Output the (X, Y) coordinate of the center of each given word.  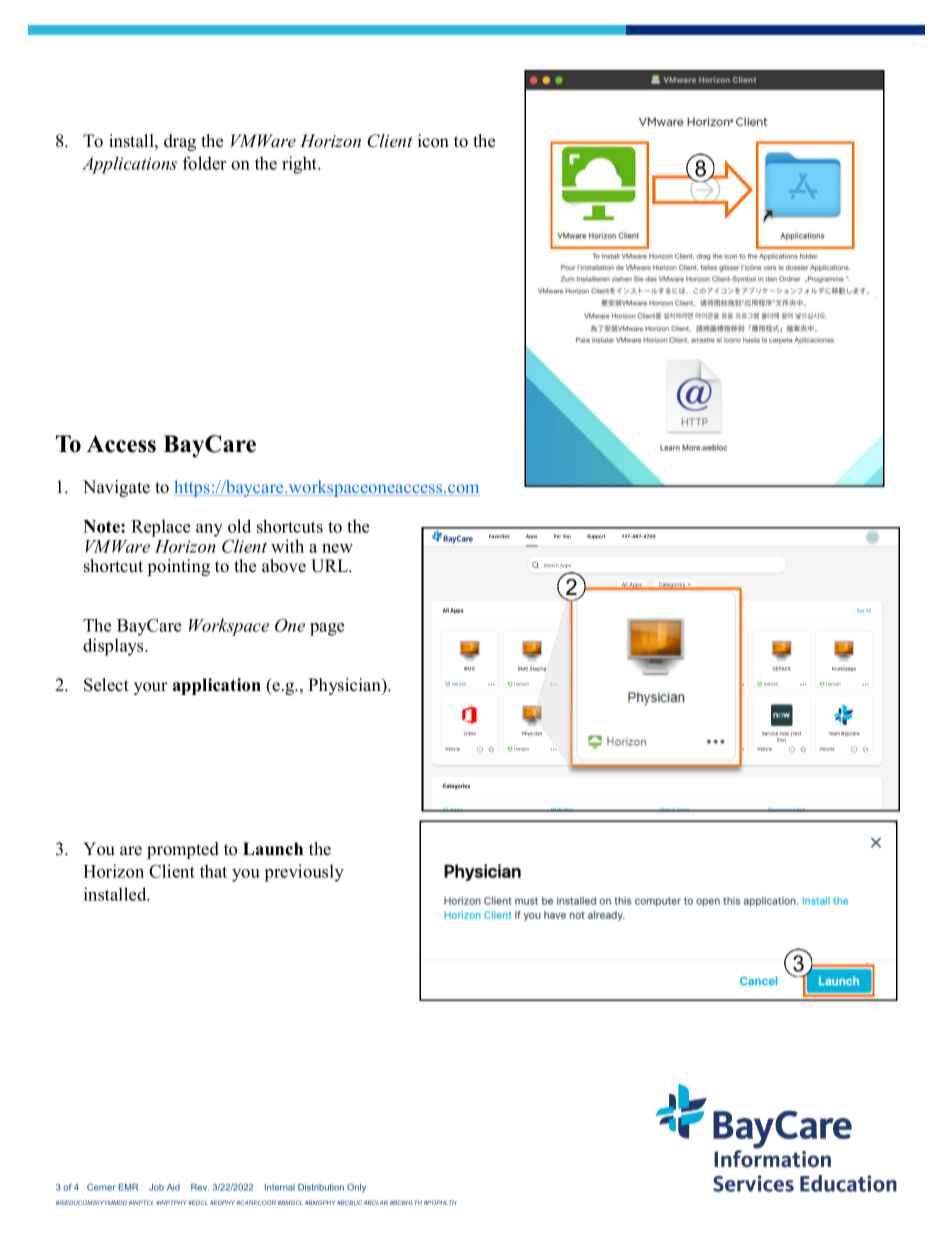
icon (433, 141)
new (337, 548)
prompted (183, 850)
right (301, 165)
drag (180, 142)
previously (304, 873)
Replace (160, 528)
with (287, 546)
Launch (273, 849)
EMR (128, 1187)
